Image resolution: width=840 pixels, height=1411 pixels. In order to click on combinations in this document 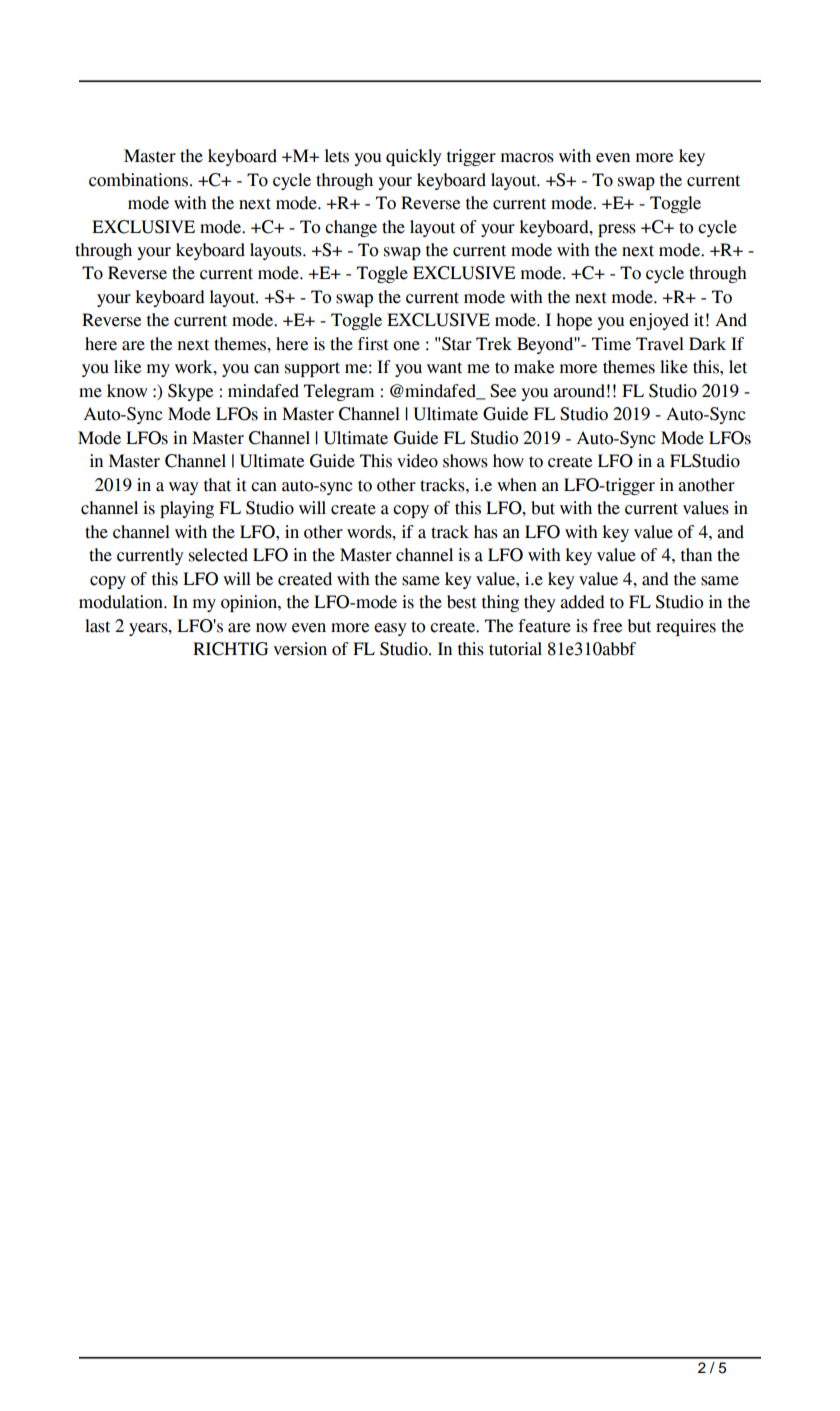, I will do `click(140, 180)`.
